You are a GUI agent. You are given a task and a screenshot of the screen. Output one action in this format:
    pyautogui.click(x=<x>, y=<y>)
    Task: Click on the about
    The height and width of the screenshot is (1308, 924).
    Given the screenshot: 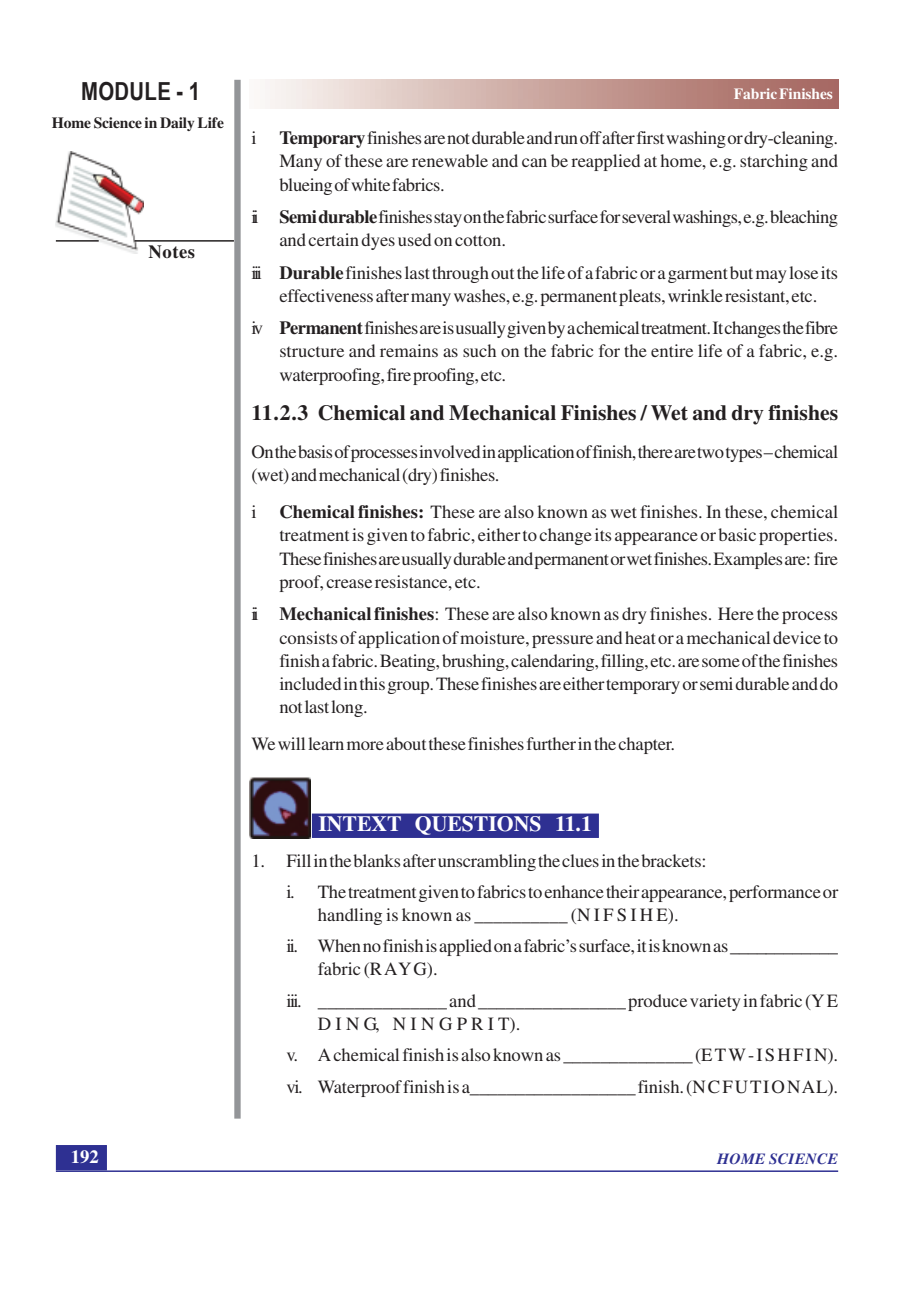 What is the action you would take?
    pyautogui.click(x=406, y=743)
